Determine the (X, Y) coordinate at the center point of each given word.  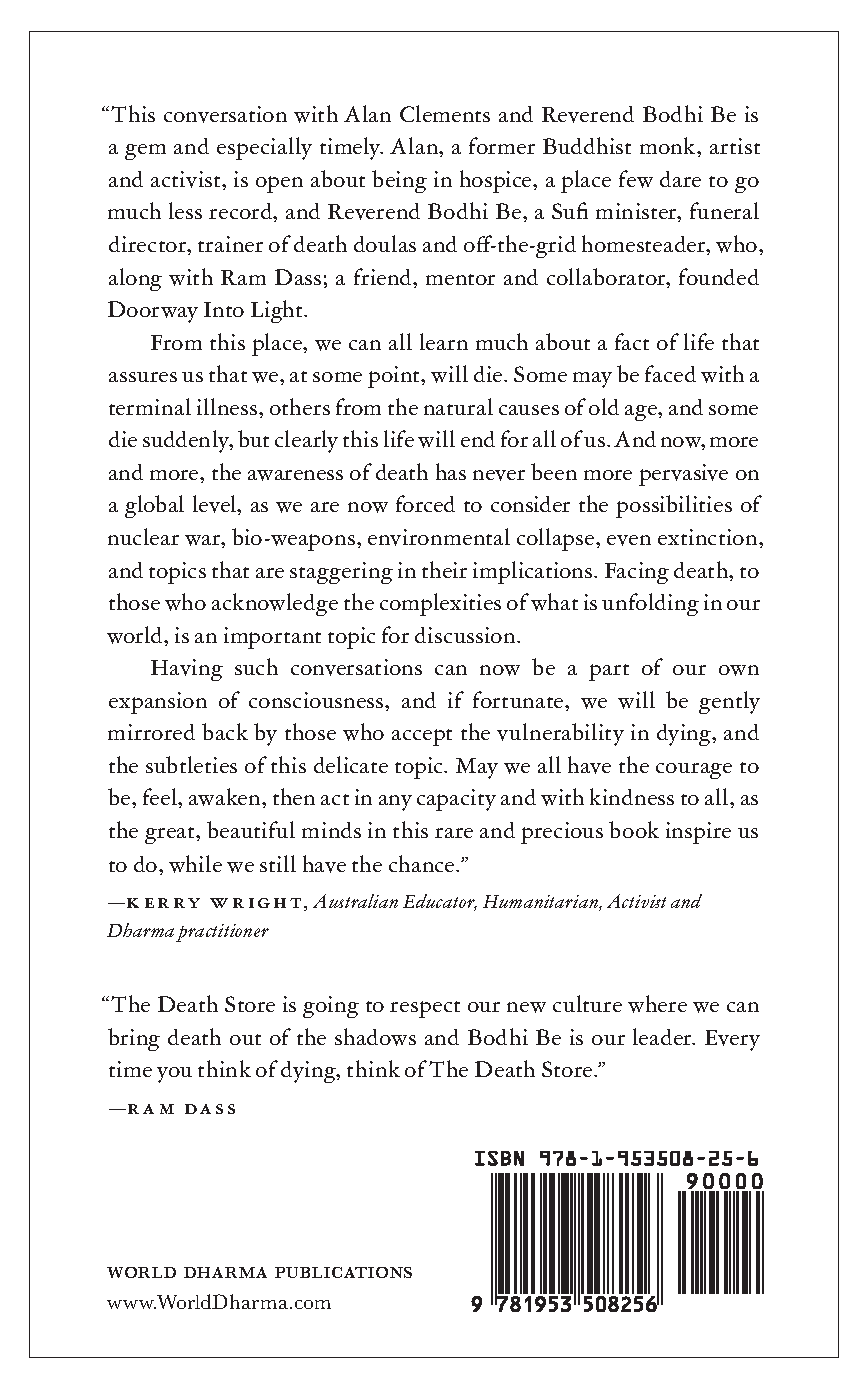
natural (458, 406)
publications (343, 1272)
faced (670, 373)
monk (669, 145)
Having (187, 670)
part (609, 672)
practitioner (222, 933)
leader (663, 1036)
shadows (375, 1037)
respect (425, 1009)
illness (228, 406)
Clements (445, 113)
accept (422, 737)
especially (264, 148)
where (657, 1004)
